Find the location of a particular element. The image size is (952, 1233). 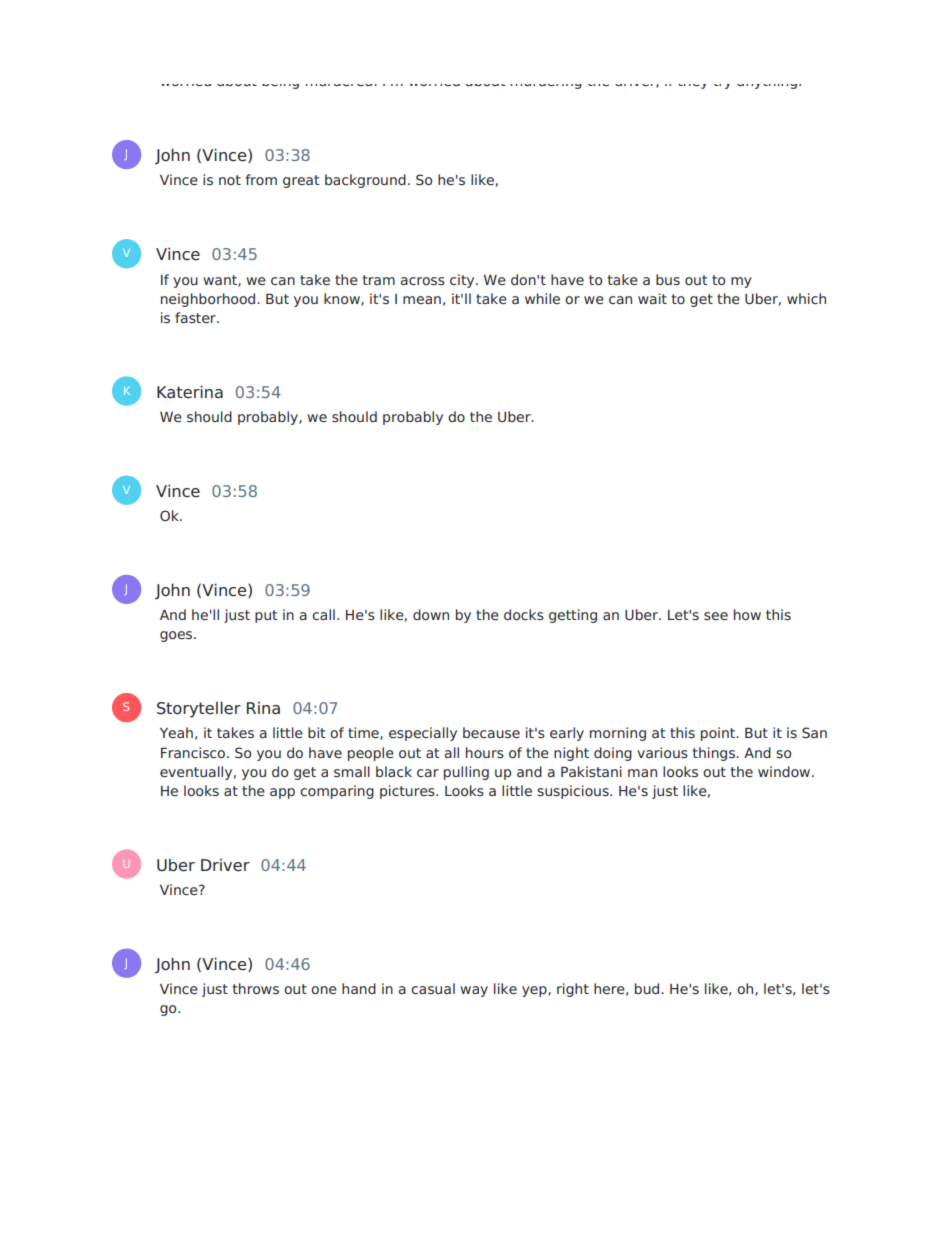

city is located at coordinates (463, 281).
